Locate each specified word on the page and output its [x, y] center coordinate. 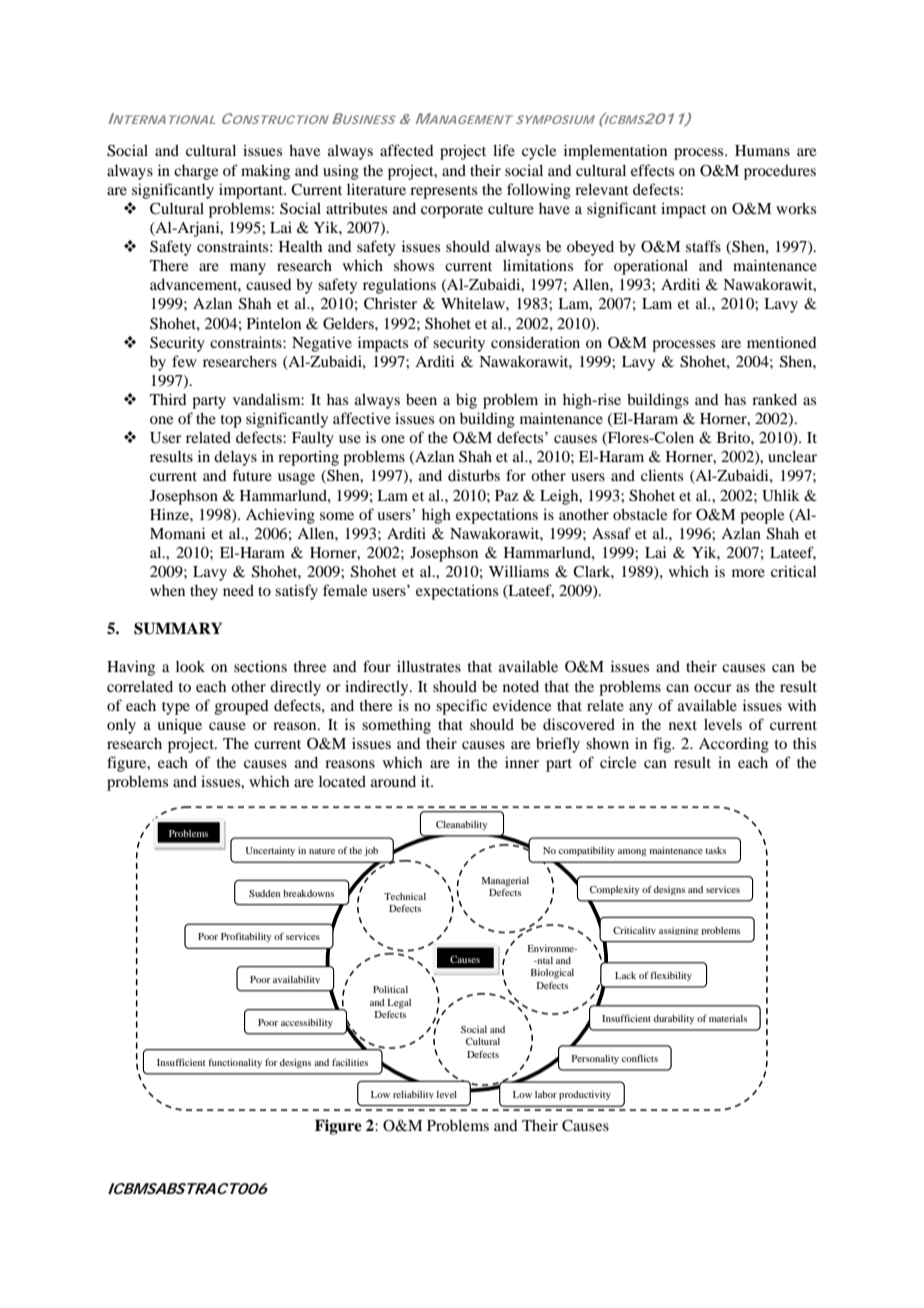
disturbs [474, 475]
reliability [413, 1095]
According [734, 745]
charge [196, 172]
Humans [762, 150]
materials [728, 1018]
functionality [235, 1063]
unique [179, 726]
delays [235, 458]
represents [443, 192]
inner [522, 762]
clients [662, 475]
